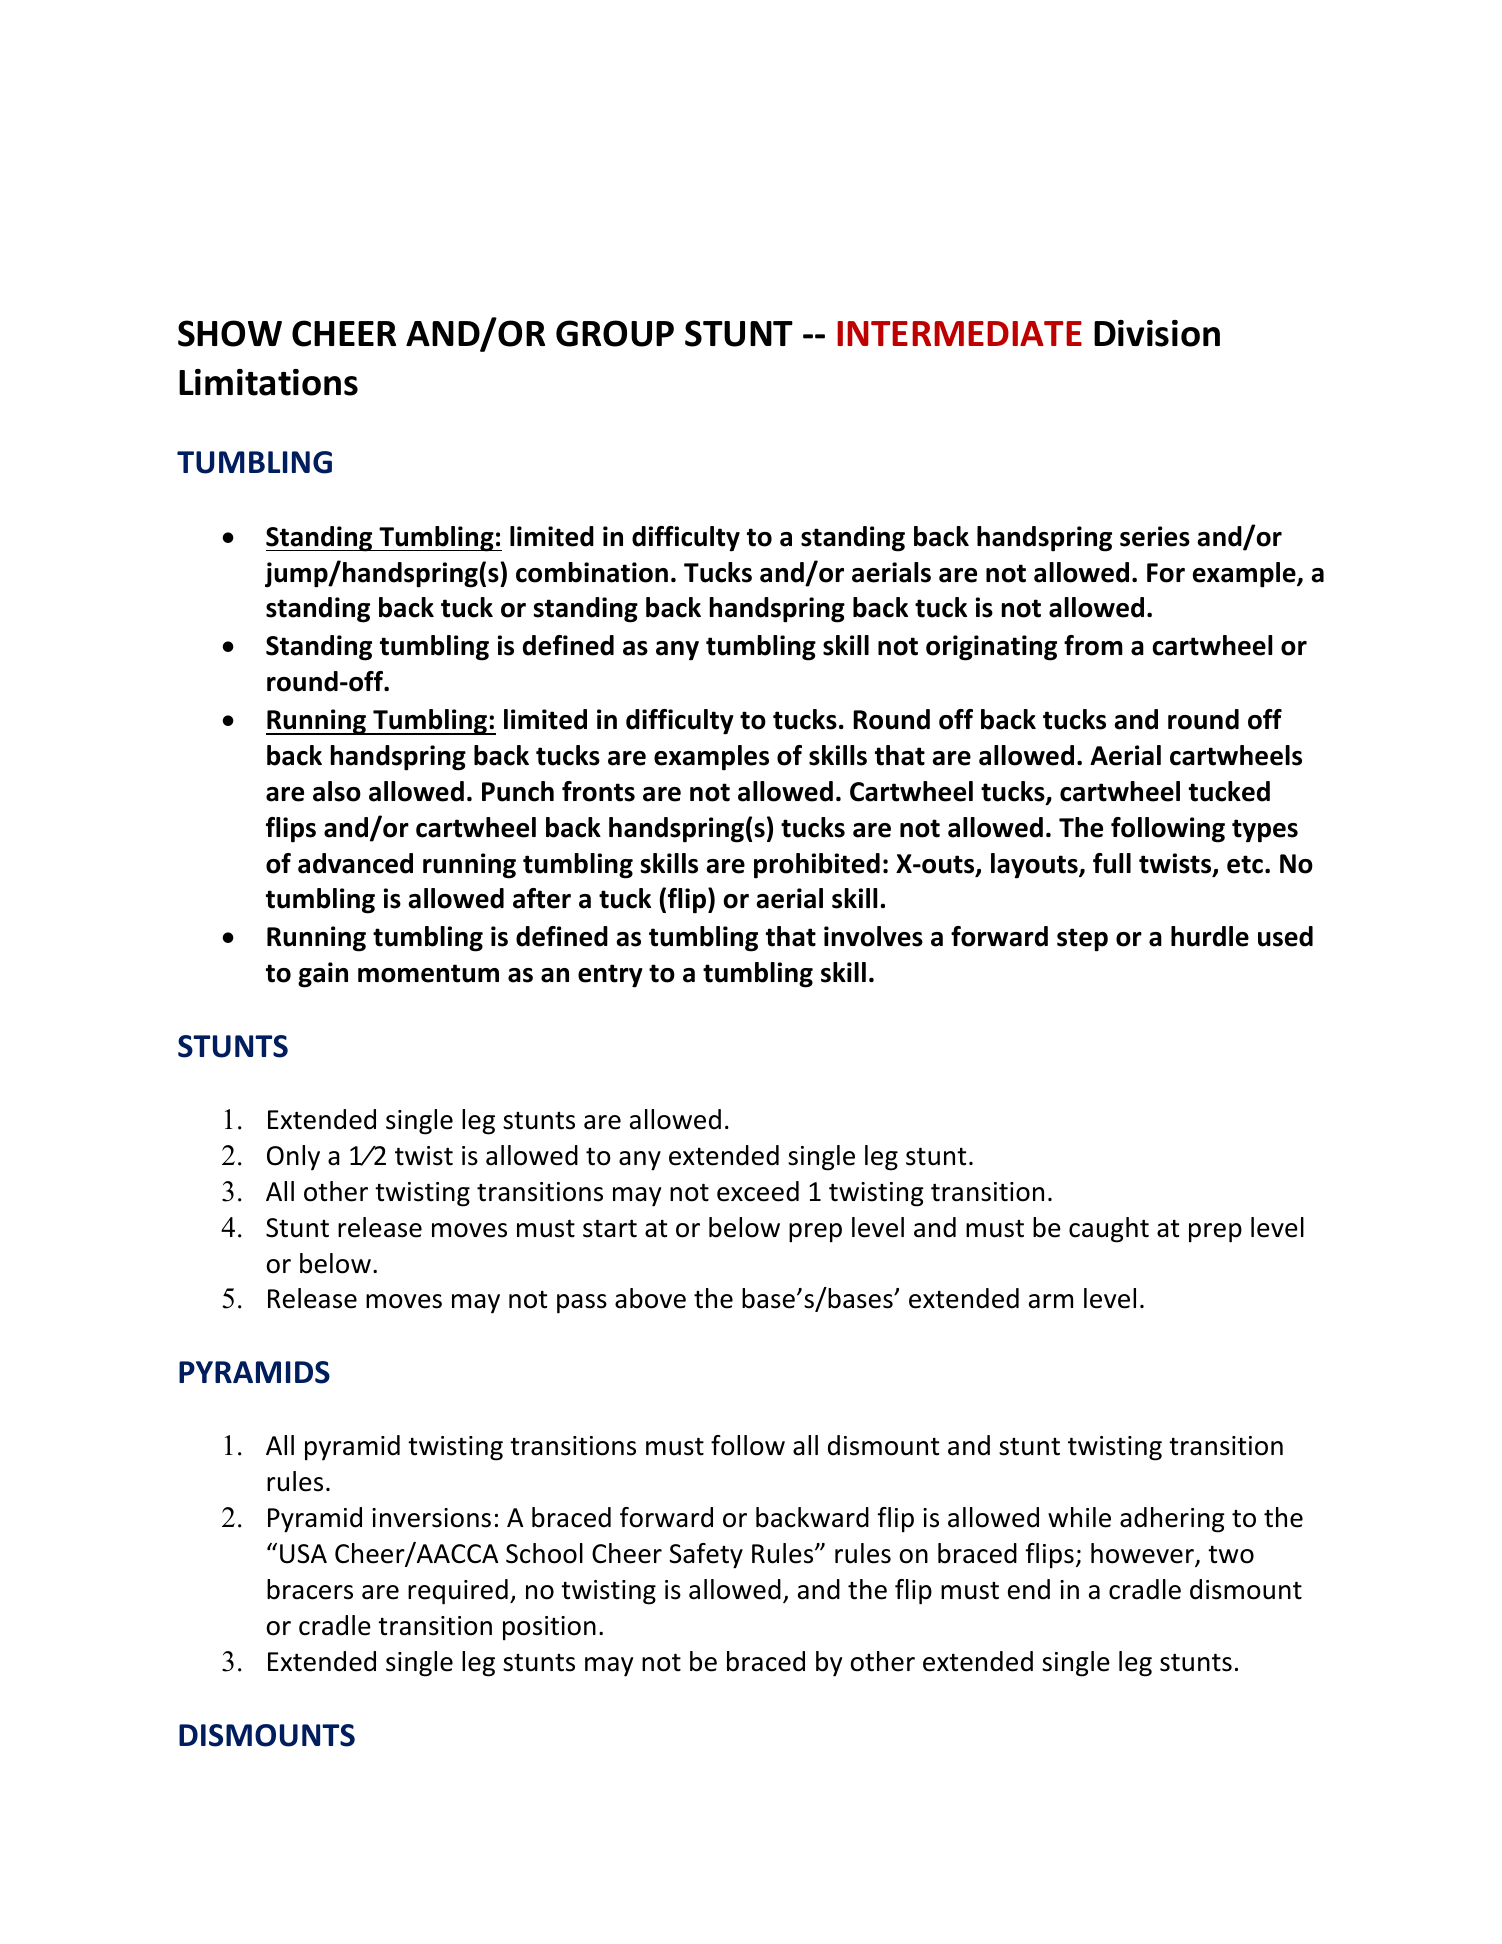  What do you see at coordinates (268, 382) in the page?
I see `Limitations` at bounding box center [268, 382].
